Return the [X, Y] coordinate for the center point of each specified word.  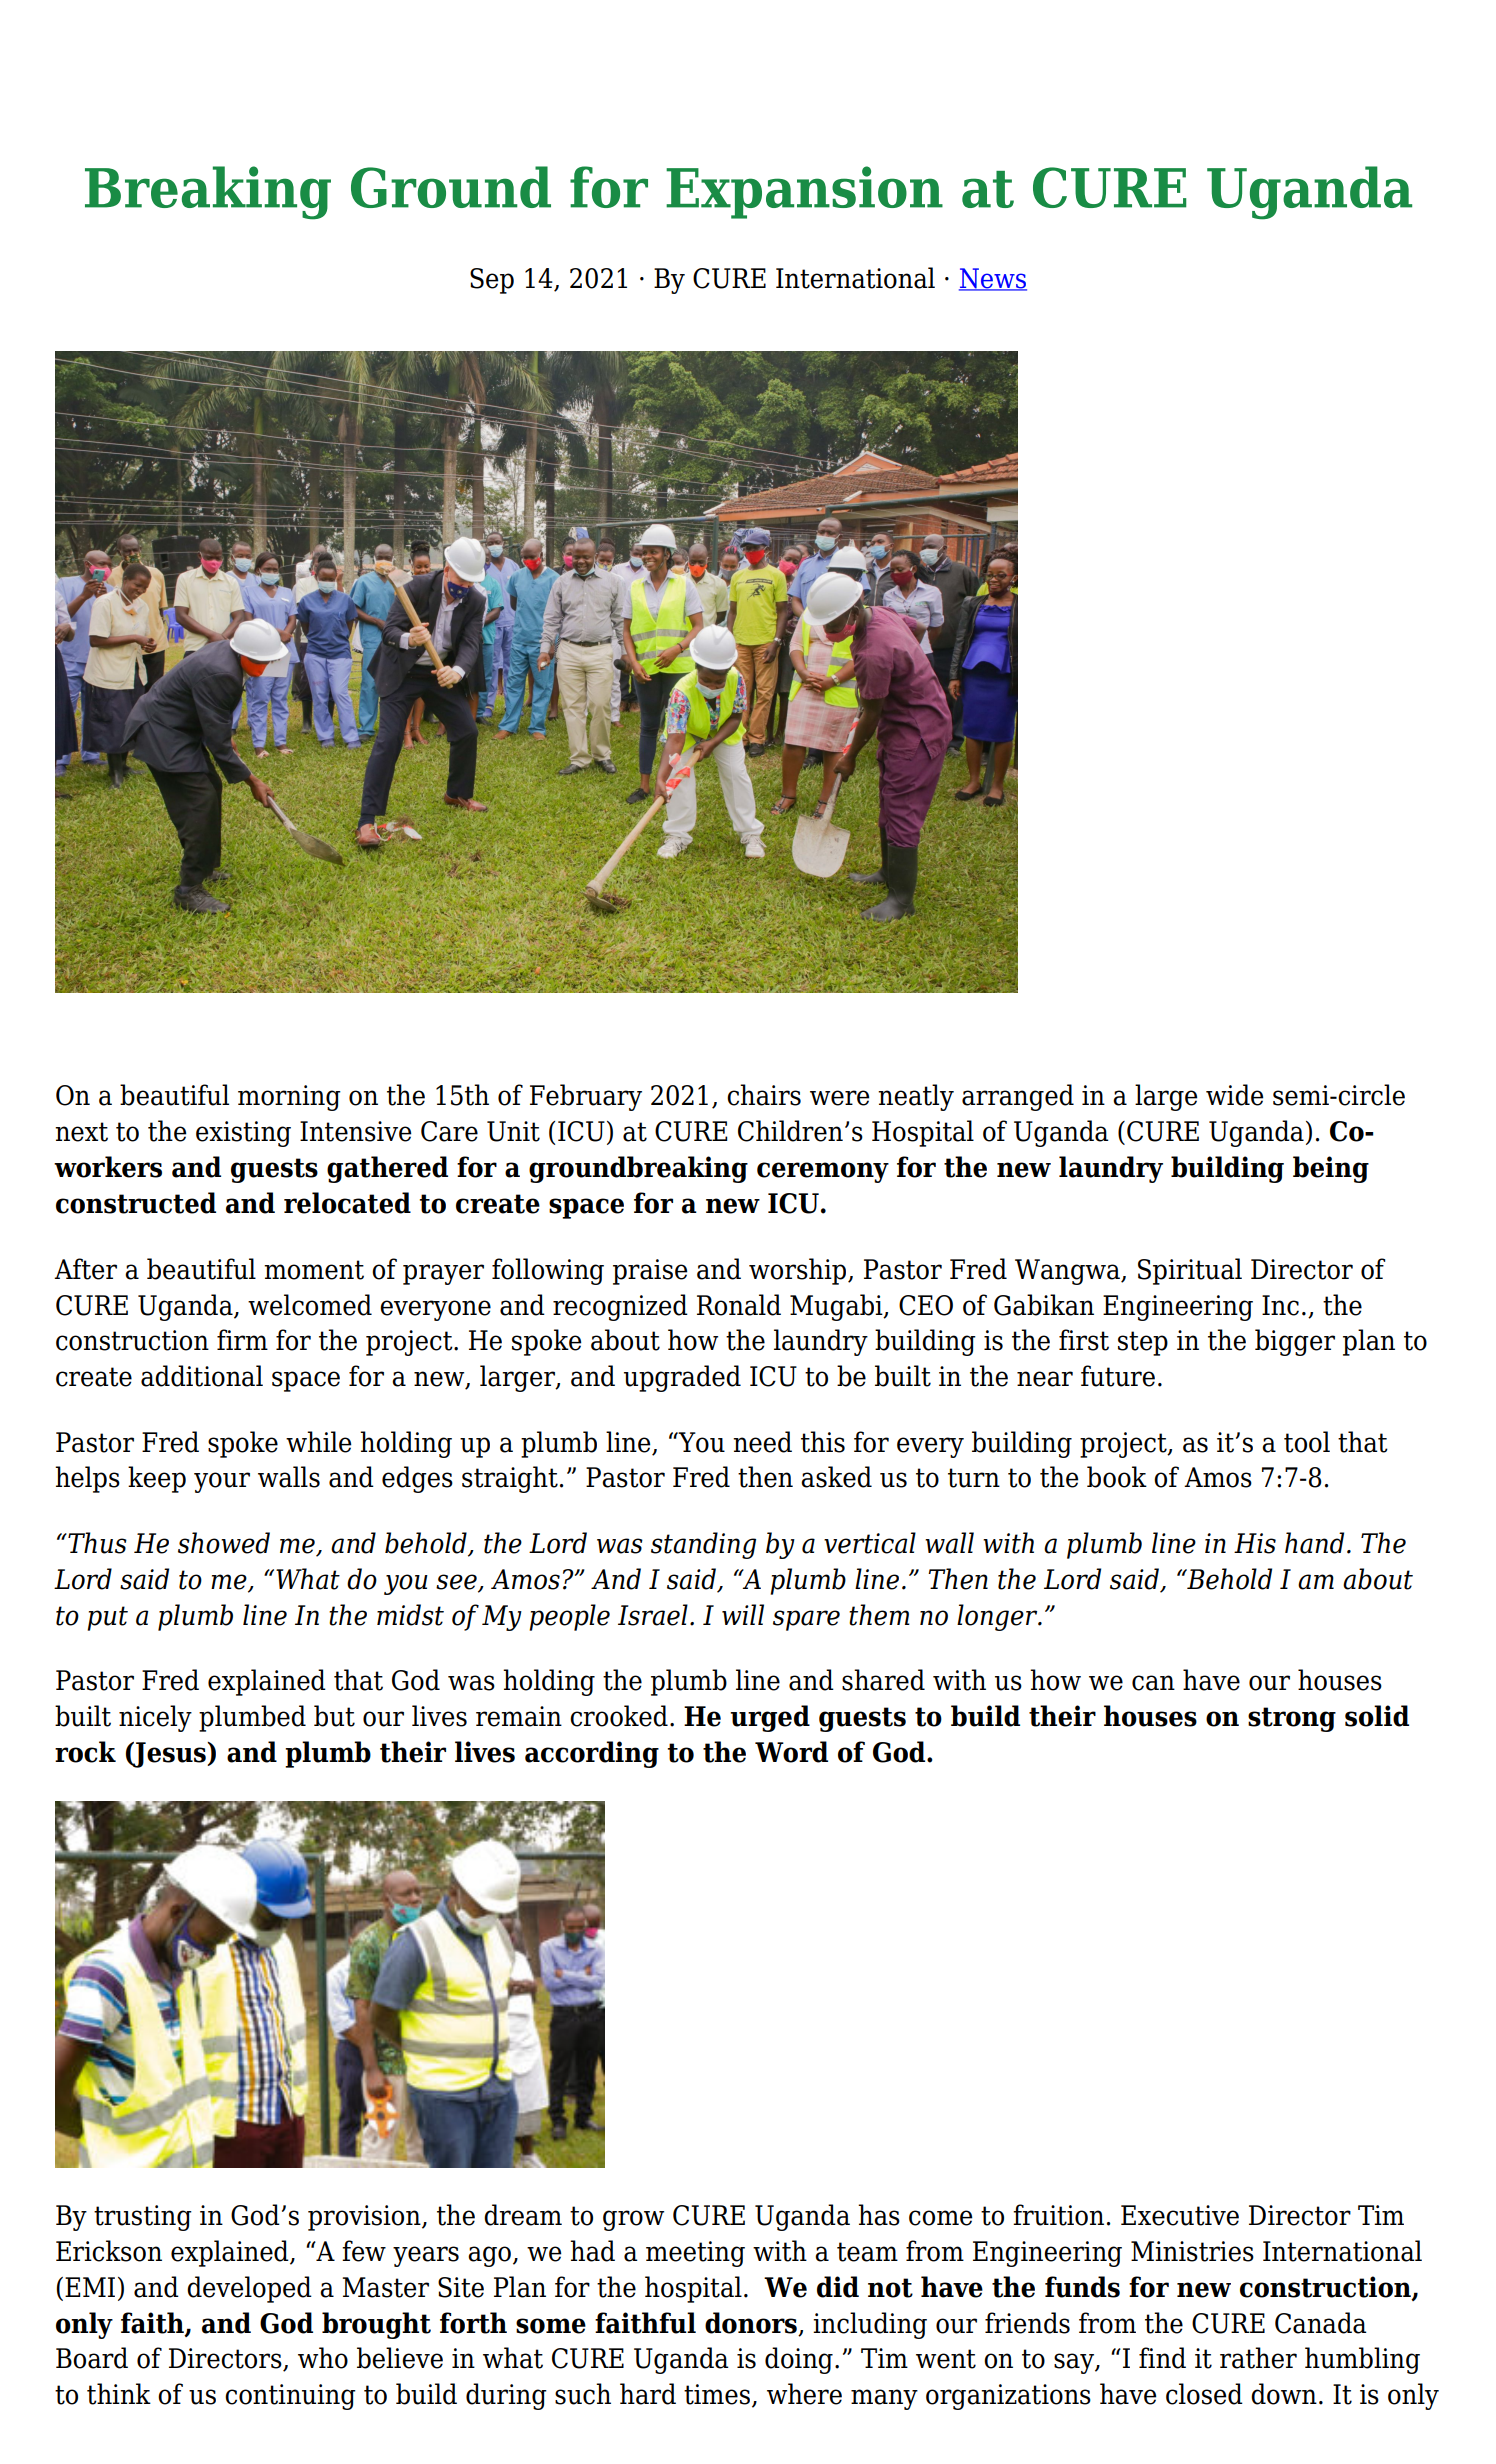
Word [791, 1752]
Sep [492, 281]
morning [289, 1098]
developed [249, 2289]
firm [242, 1339]
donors [752, 2324]
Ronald [739, 1305]
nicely [155, 1718]
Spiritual [1190, 1271]
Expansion [804, 192]
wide [1234, 1095]
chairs [764, 1095]
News [993, 279]
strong [1292, 1719]
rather [1258, 2358]
